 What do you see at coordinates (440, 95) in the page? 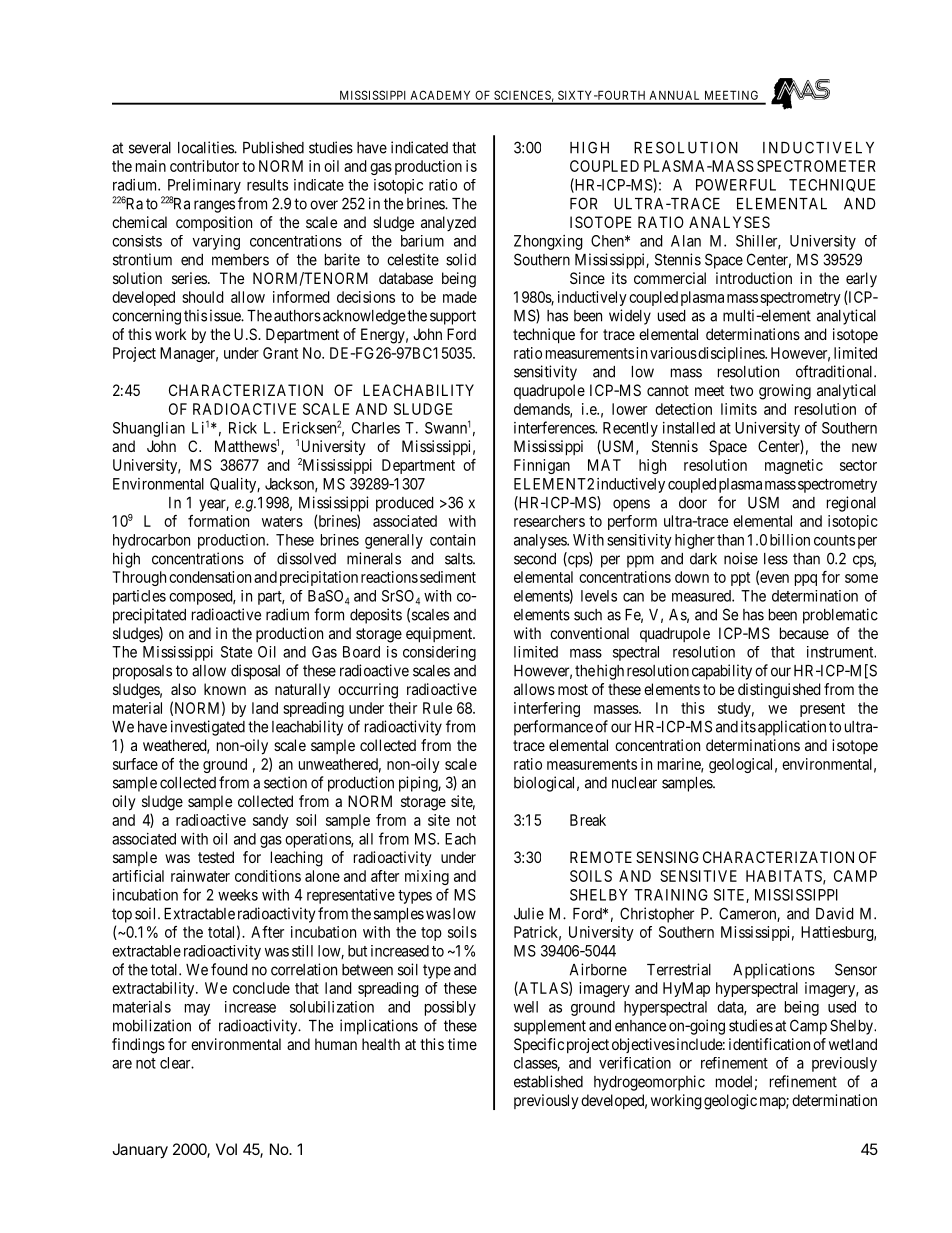
I see `ACADEMY` at bounding box center [440, 95].
